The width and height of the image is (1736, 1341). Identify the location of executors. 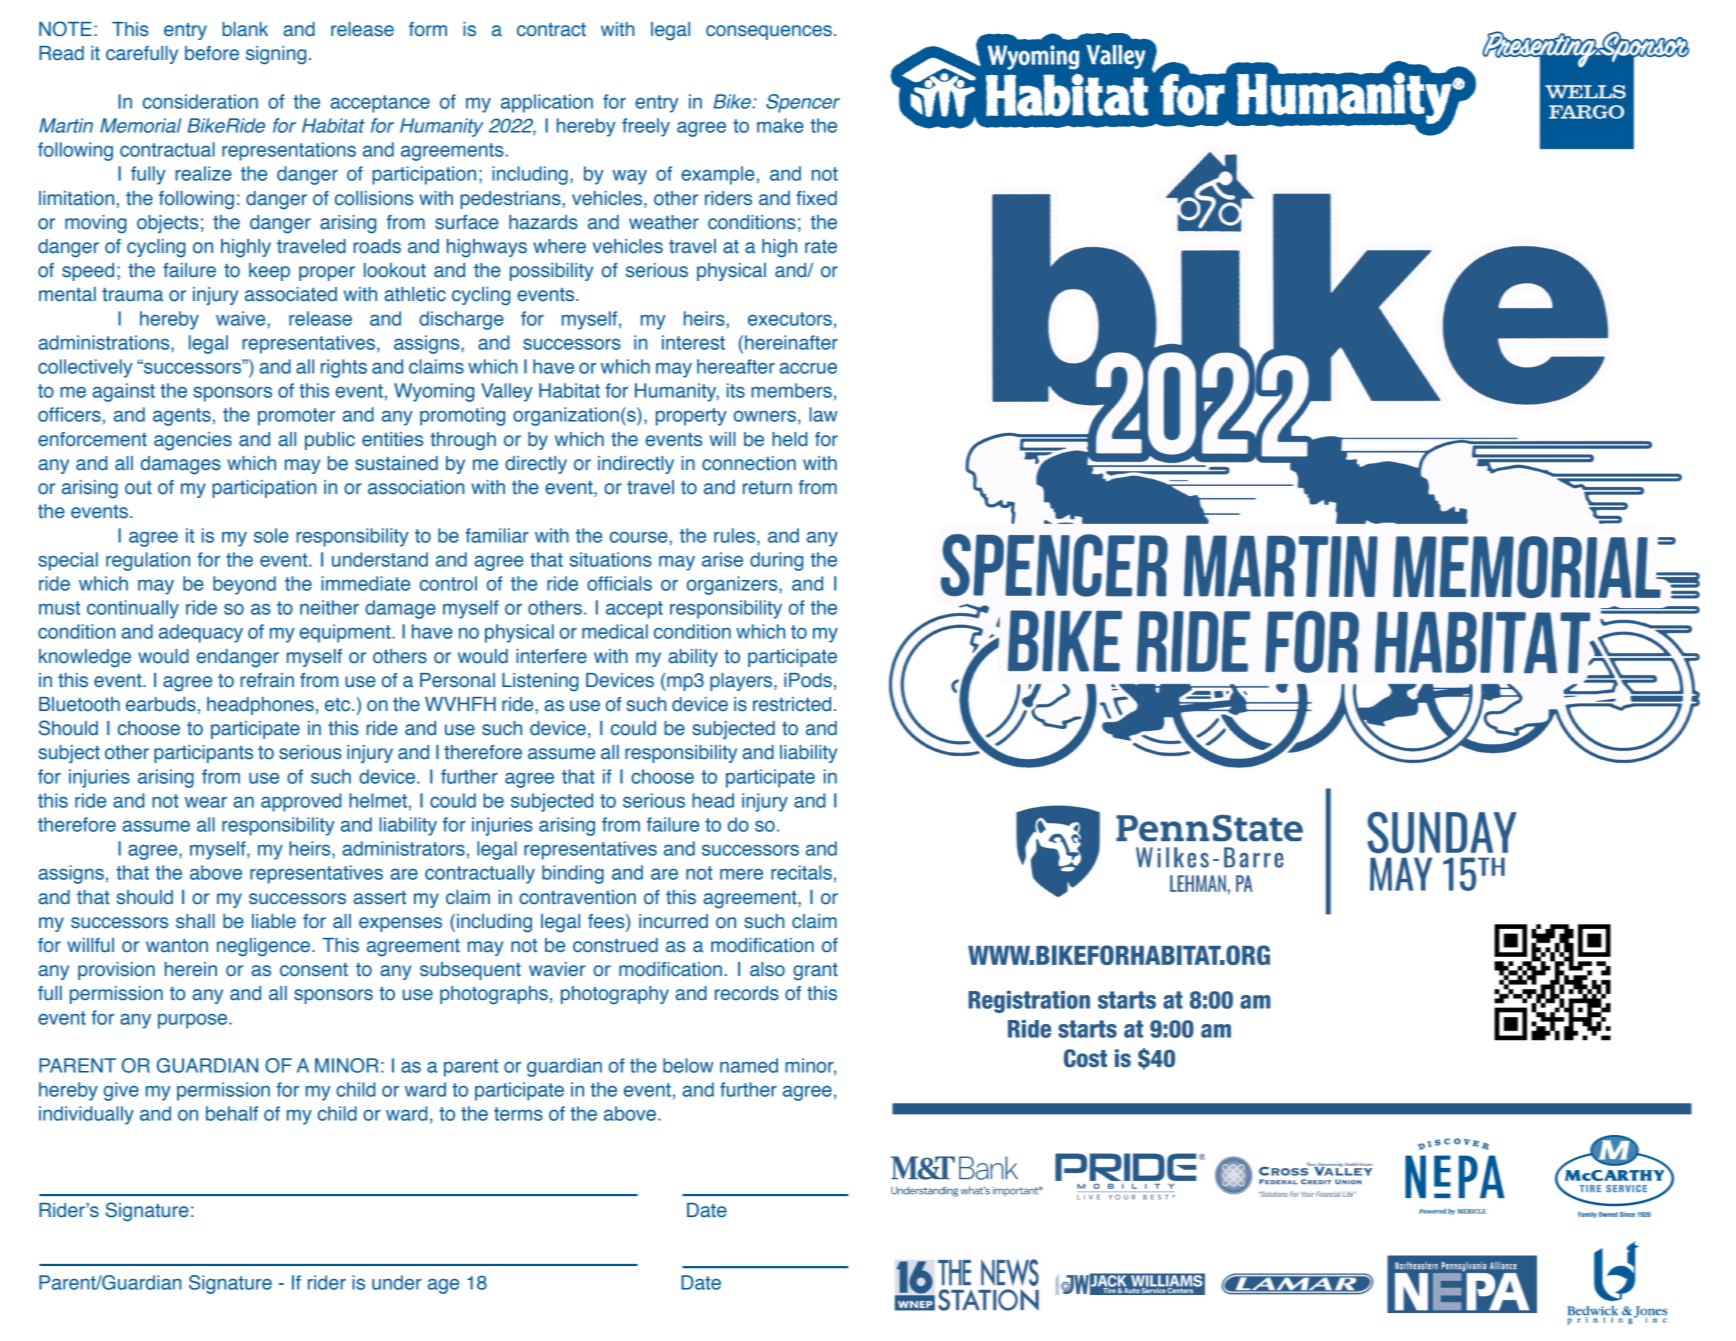
(790, 319).
